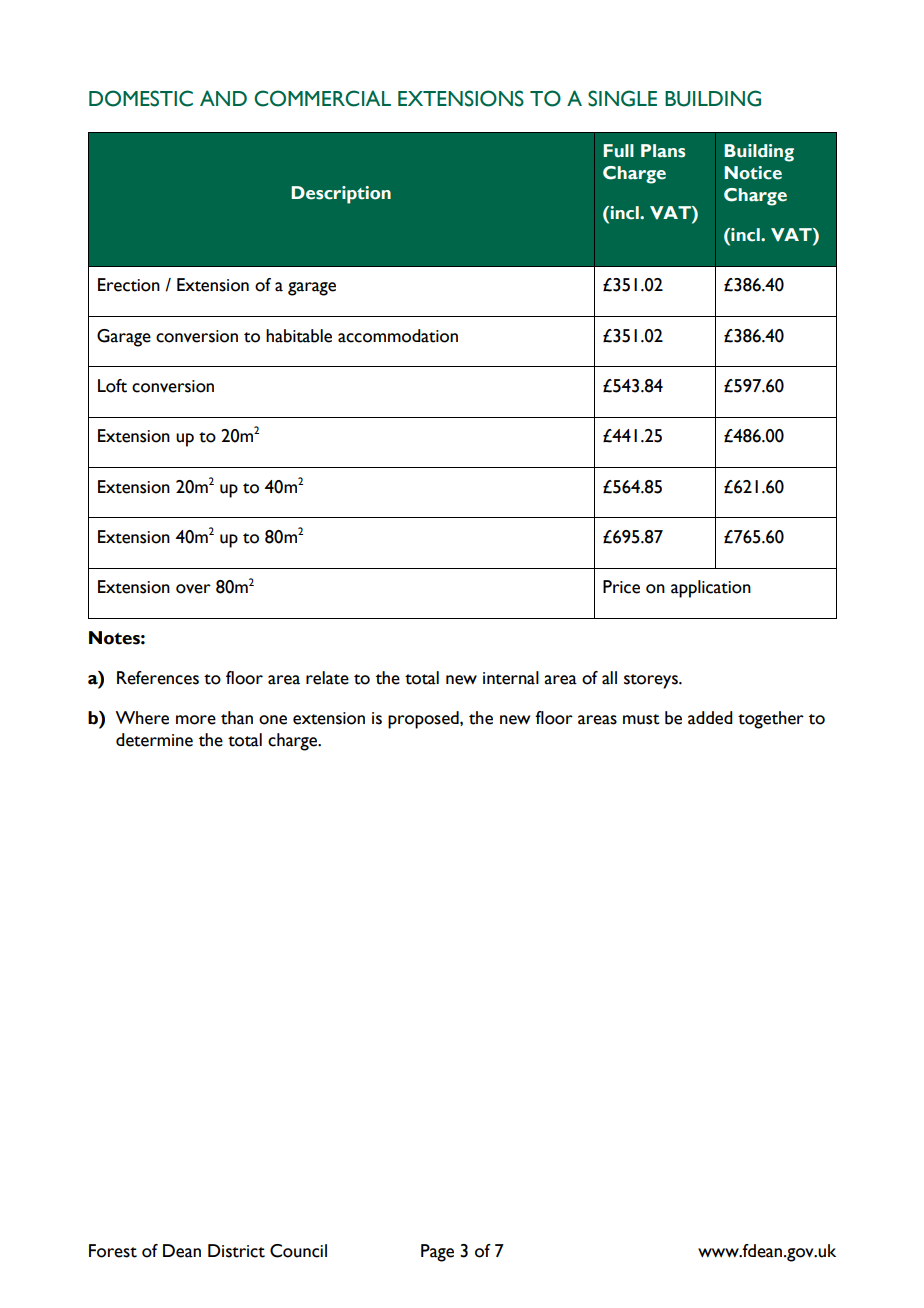  Describe the element at coordinates (341, 195) in the screenshot. I see `Description` at that location.
